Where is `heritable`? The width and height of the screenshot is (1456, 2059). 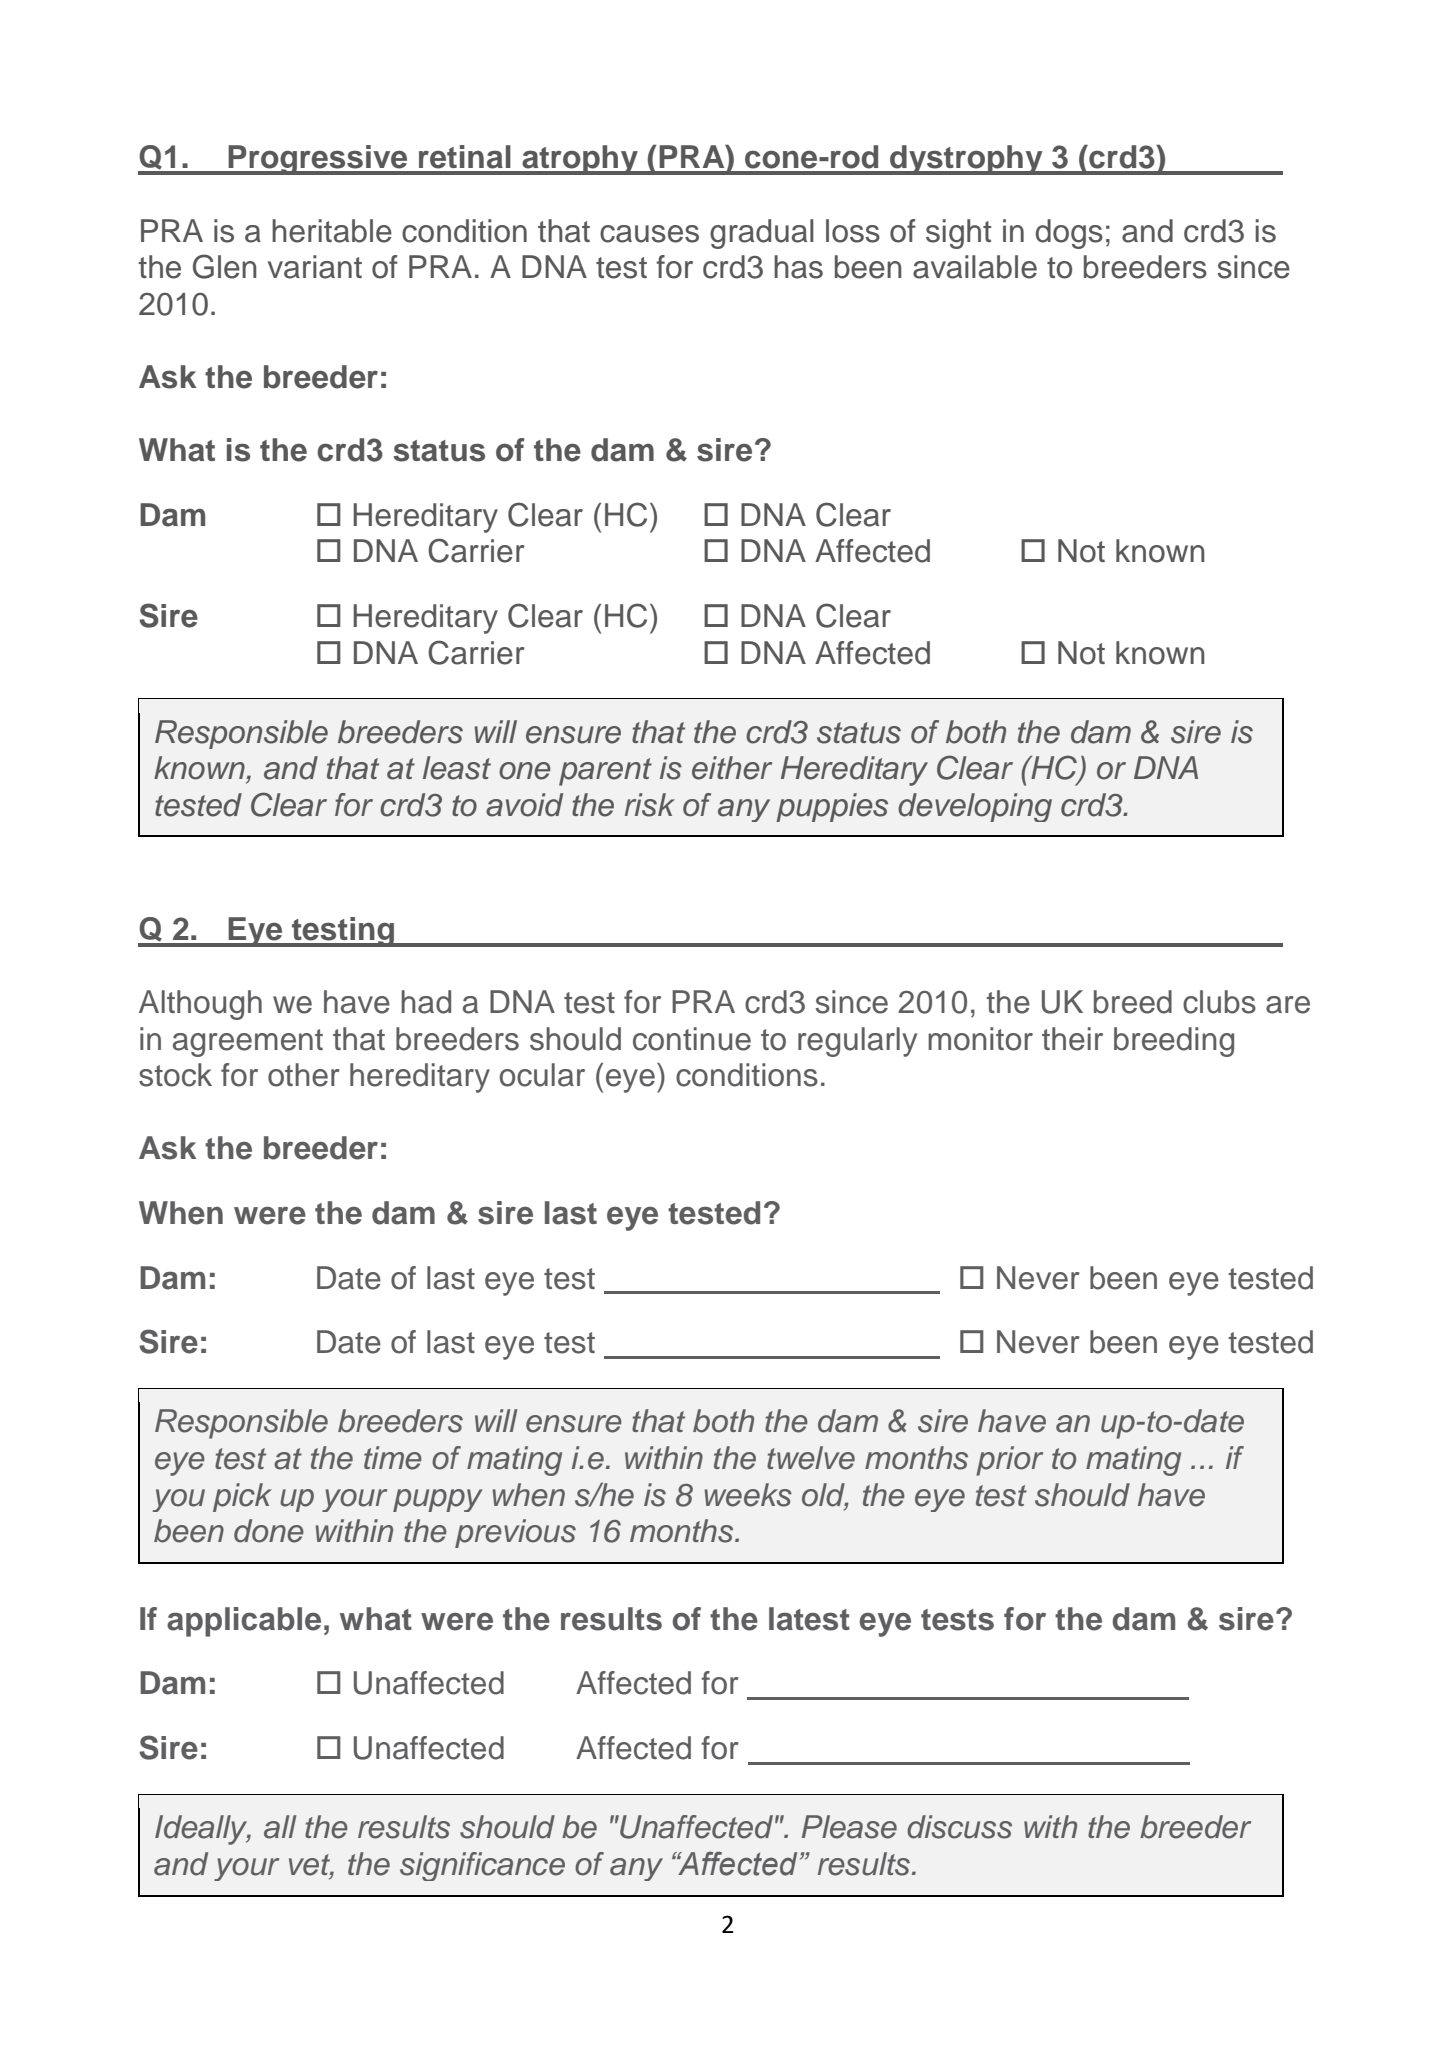
heritable is located at coordinates (332, 231).
